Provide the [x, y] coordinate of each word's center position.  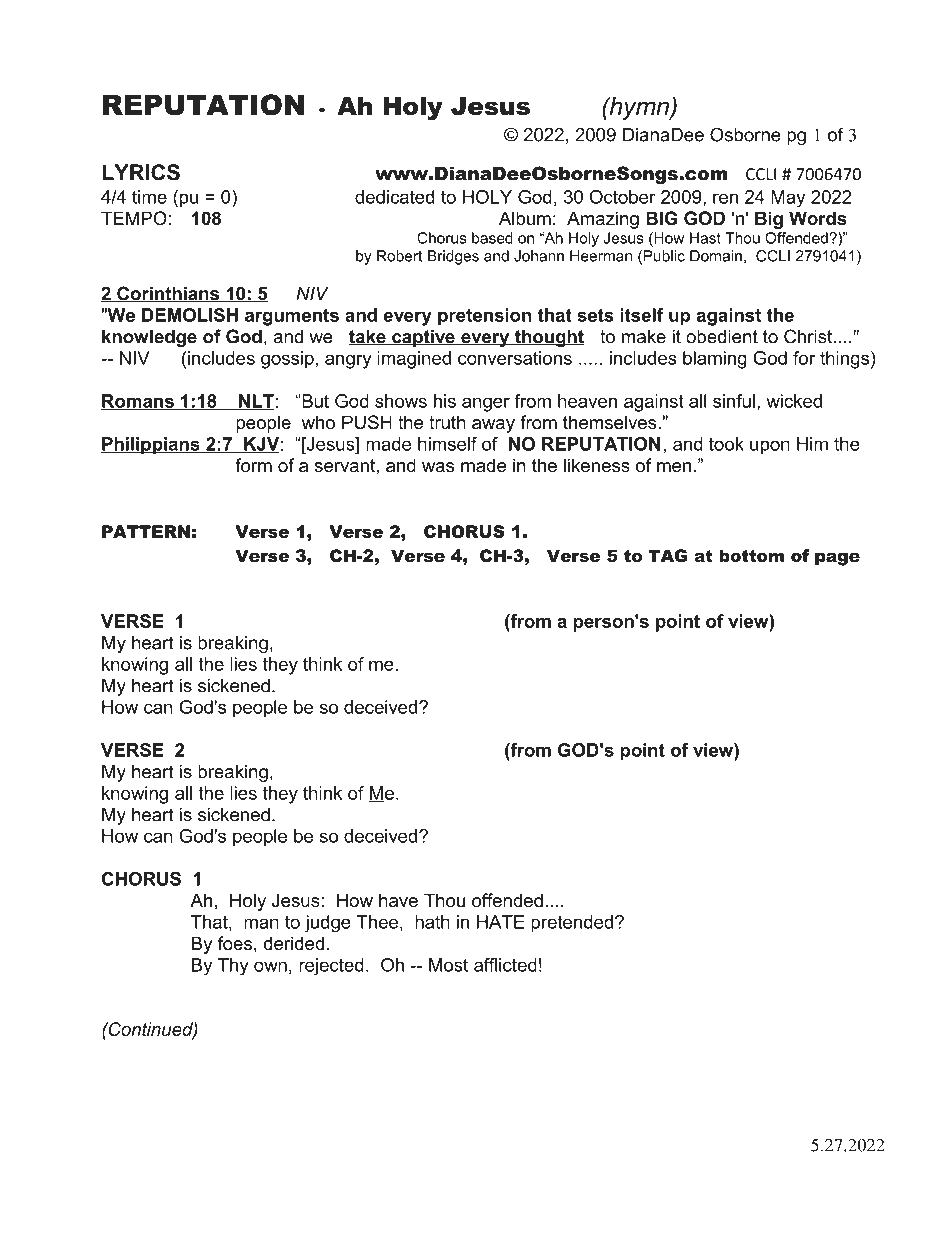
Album [525, 218]
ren [725, 198]
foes [235, 943]
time [149, 197]
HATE [501, 922]
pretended [572, 924]
